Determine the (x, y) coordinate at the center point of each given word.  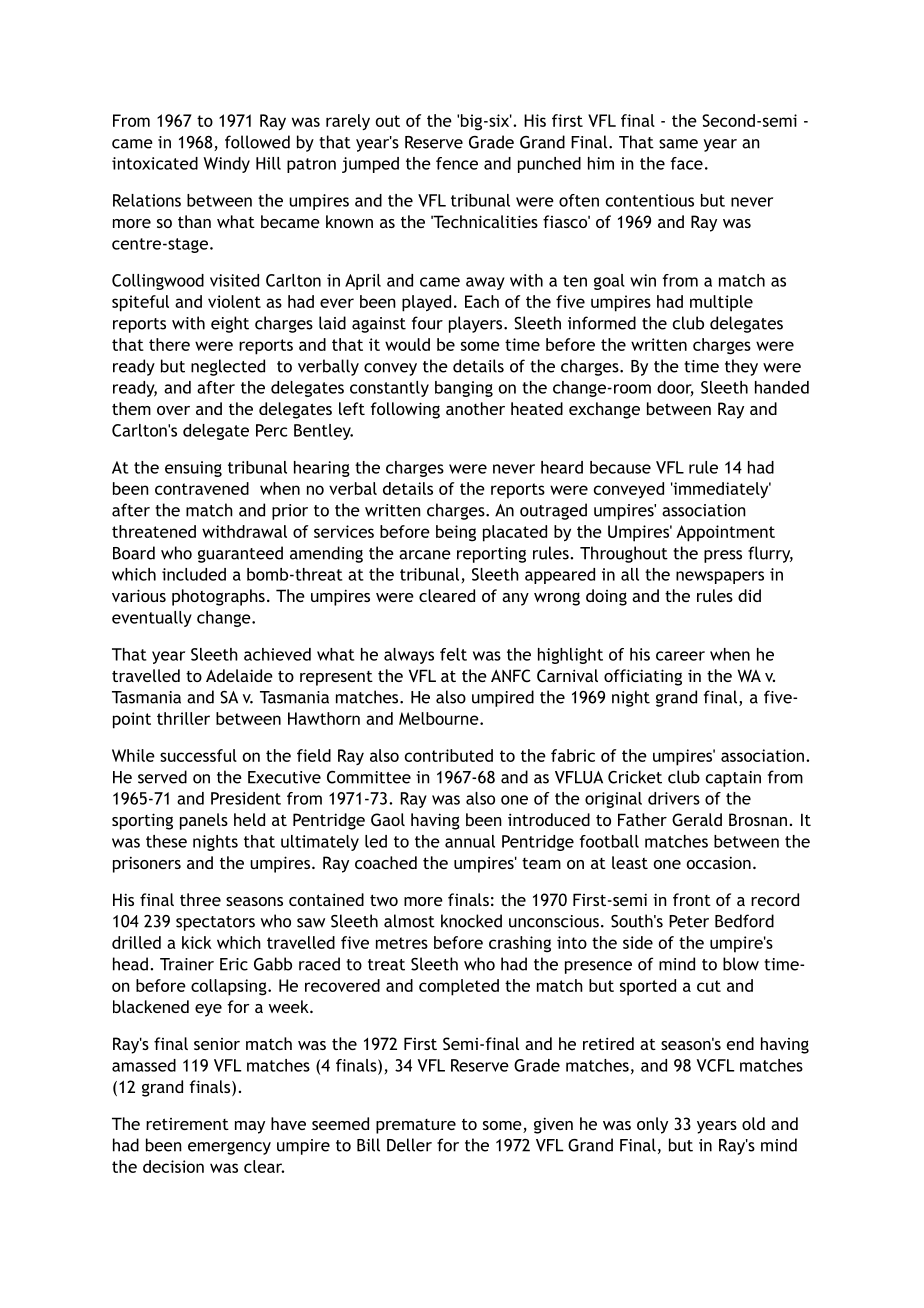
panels (204, 821)
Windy (226, 165)
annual (470, 841)
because (620, 467)
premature (416, 1126)
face (687, 163)
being (456, 533)
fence (457, 163)
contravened (202, 488)
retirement (187, 1124)
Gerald (697, 819)
